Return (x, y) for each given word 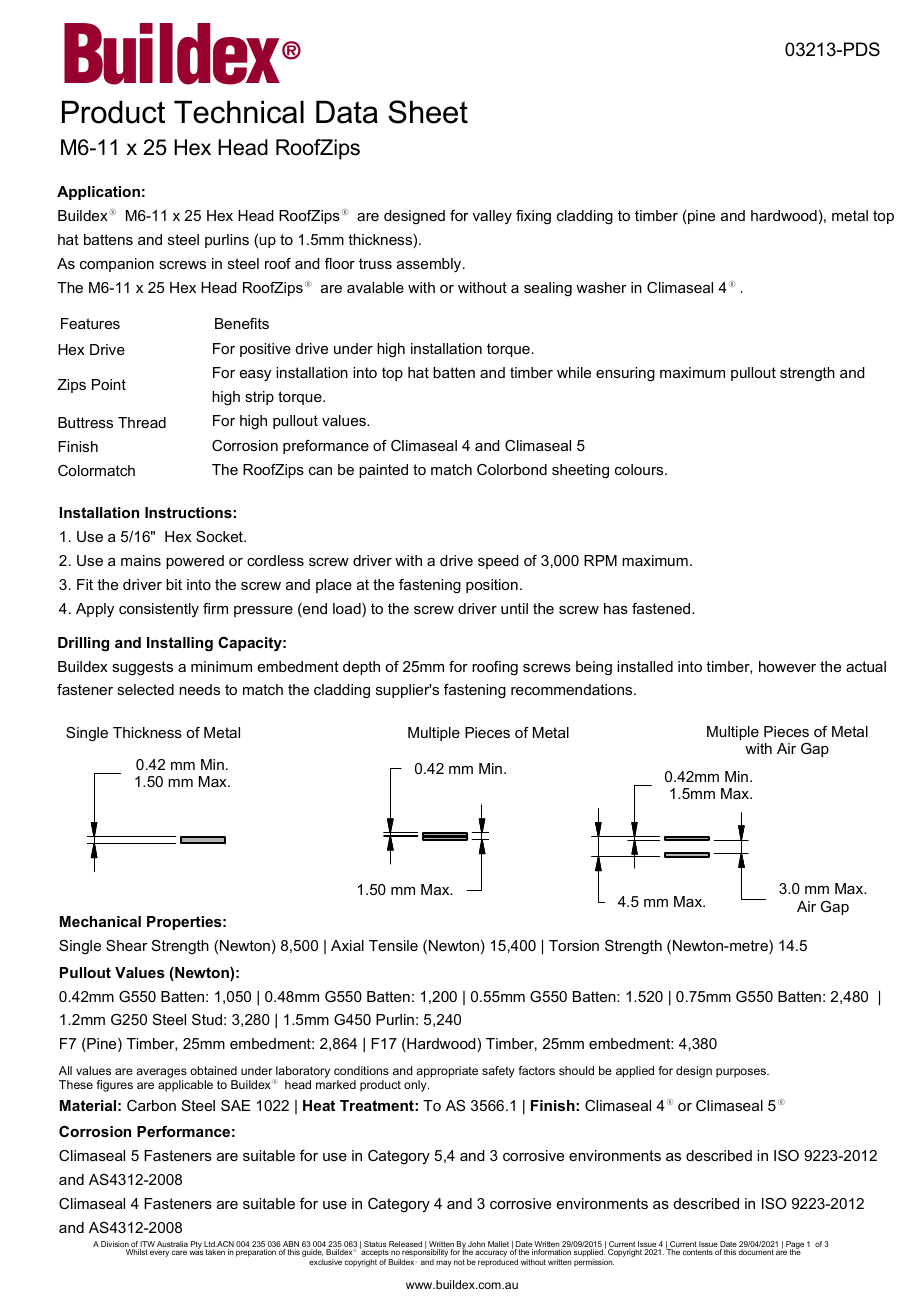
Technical (239, 112)
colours (640, 469)
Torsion (574, 945)
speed (498, 562)
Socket (220, 536)
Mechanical (100, 921)
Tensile (393, 945)
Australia (172, 1244)
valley (492, 217)
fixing (533, 217)
